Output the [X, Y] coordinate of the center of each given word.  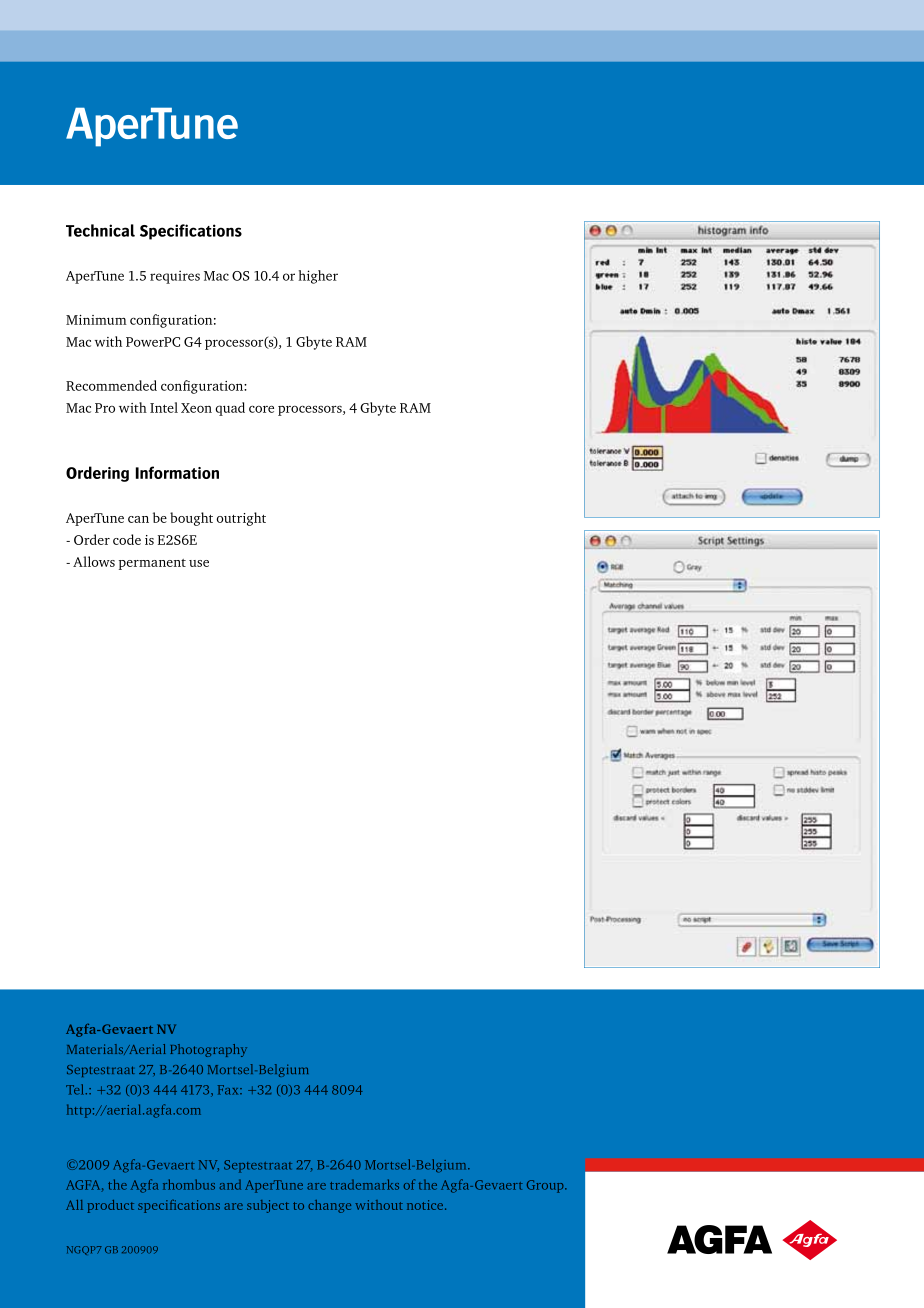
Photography [208, 1050]
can [138, 519]
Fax [229, 1090]
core [261, 409]
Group [546, 1186]
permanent [152, 564]
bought [191, 519]
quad [230, 409]
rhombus [189, 1184]
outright [241, 519]
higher [318, 277]
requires [175, 277]
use [199, 563]
